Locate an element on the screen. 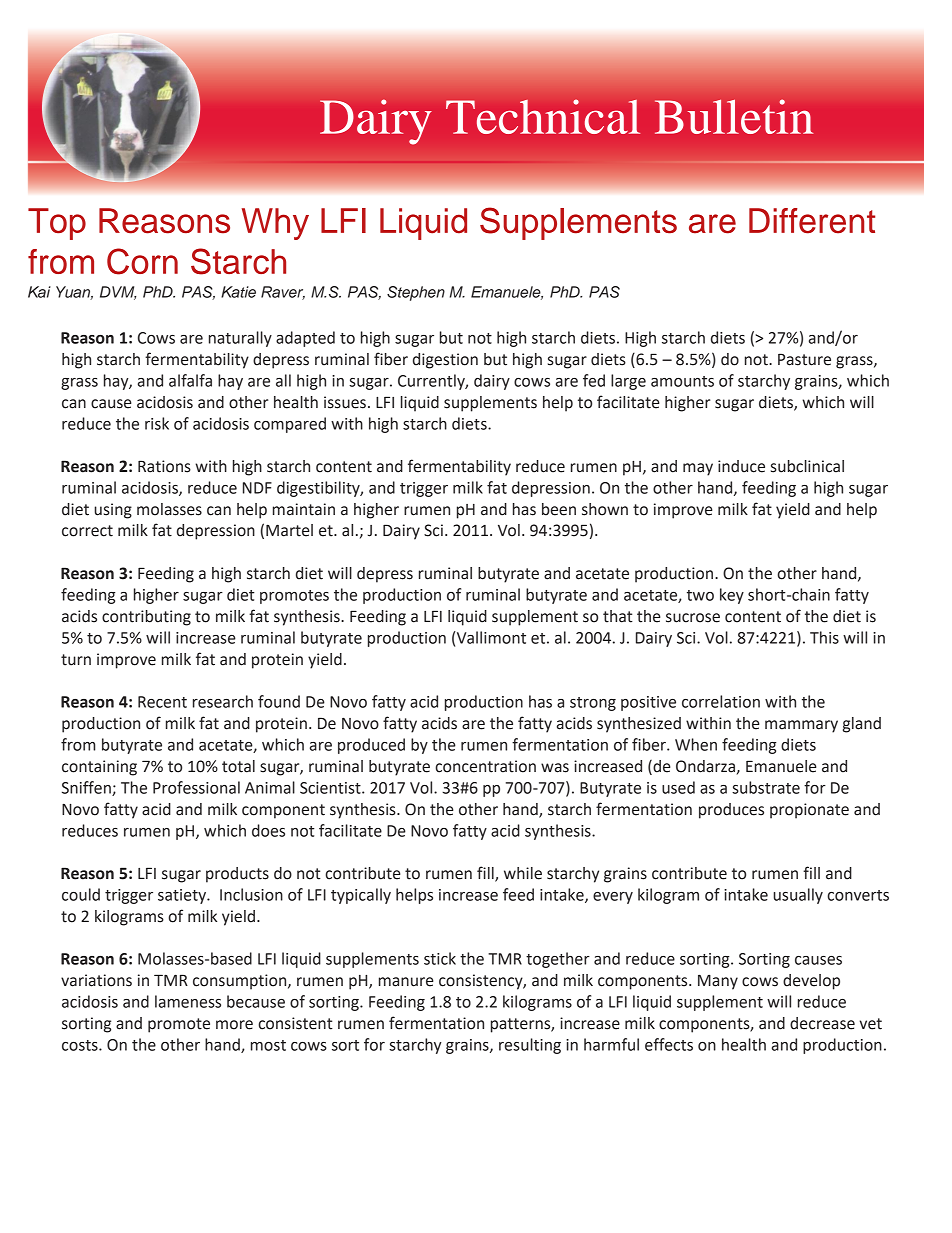 The height and width of the screenshot is (1233, 952). risk is located at coordinates (157, 423).
